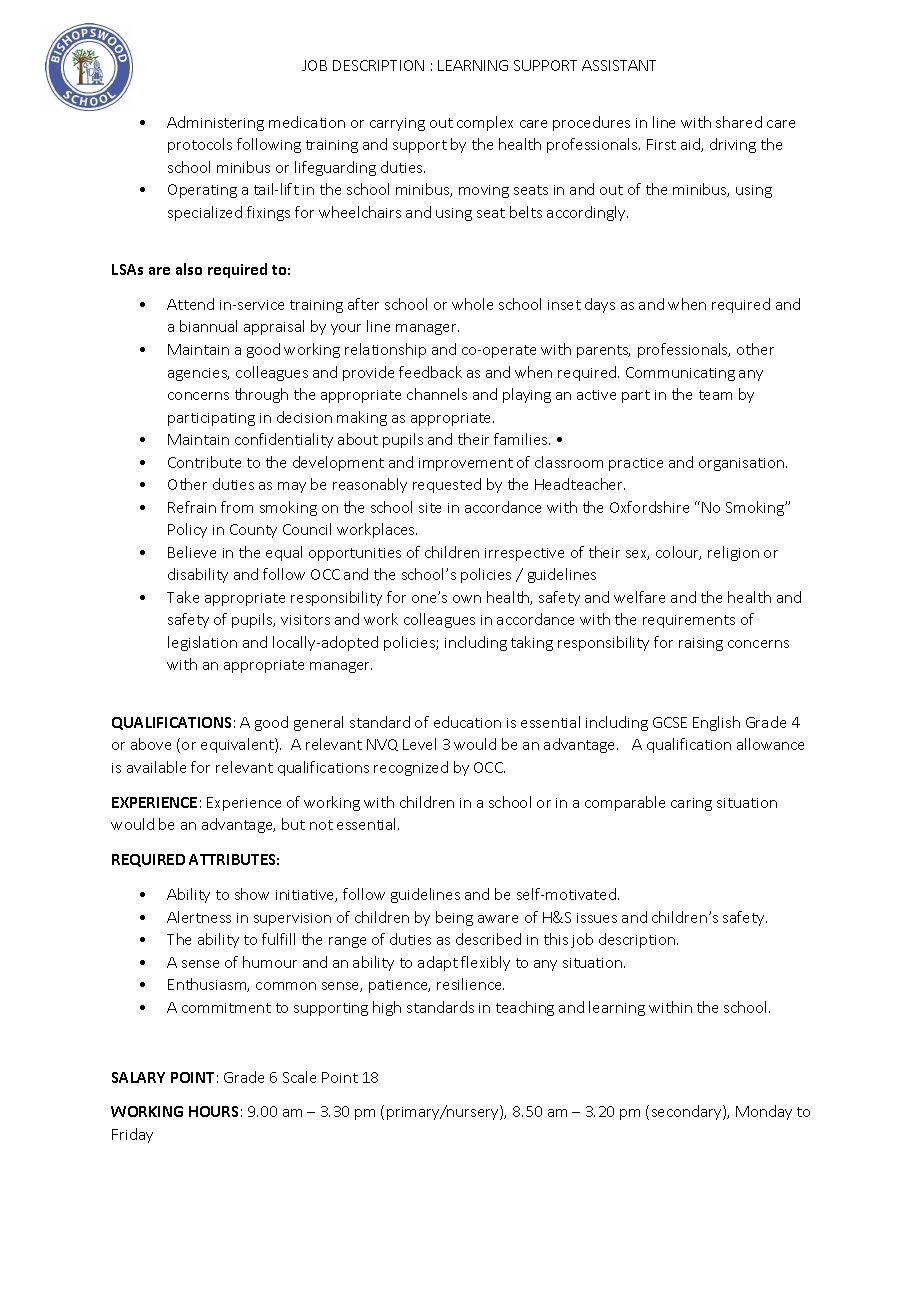  Describe the element at coordinates (689, 621) in the screenshot. I see `requirements` at that location.
